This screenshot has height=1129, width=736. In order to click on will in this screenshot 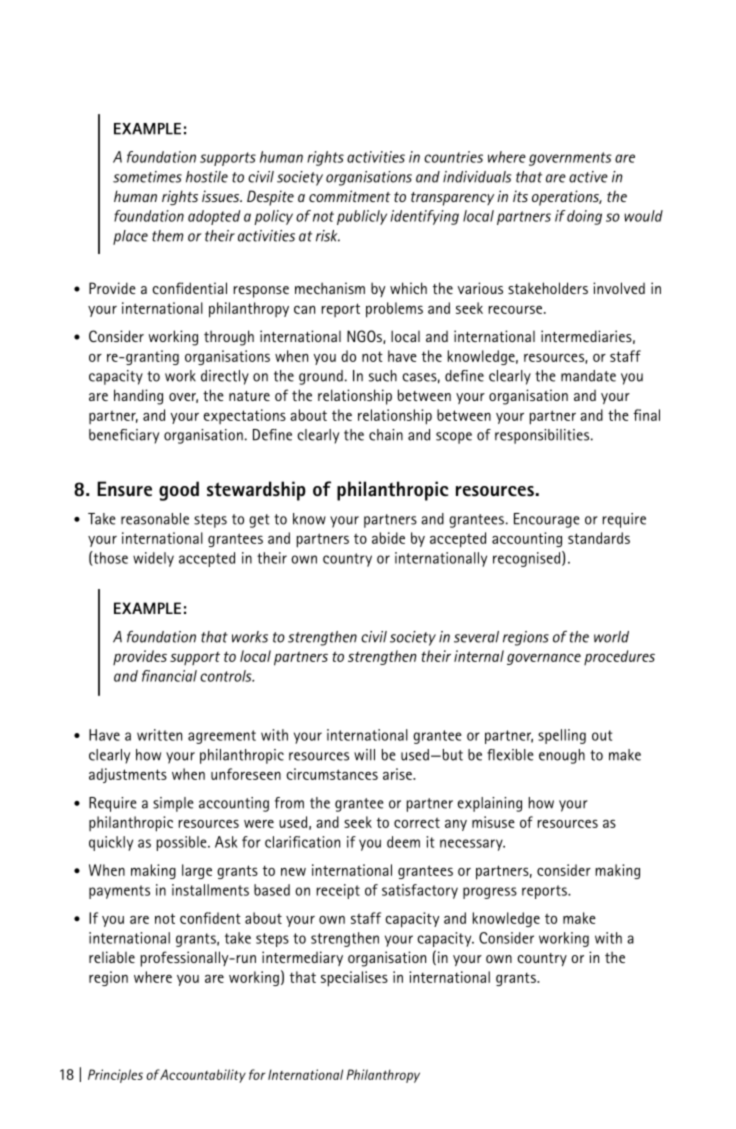, I will do `click(364, 755)`.
